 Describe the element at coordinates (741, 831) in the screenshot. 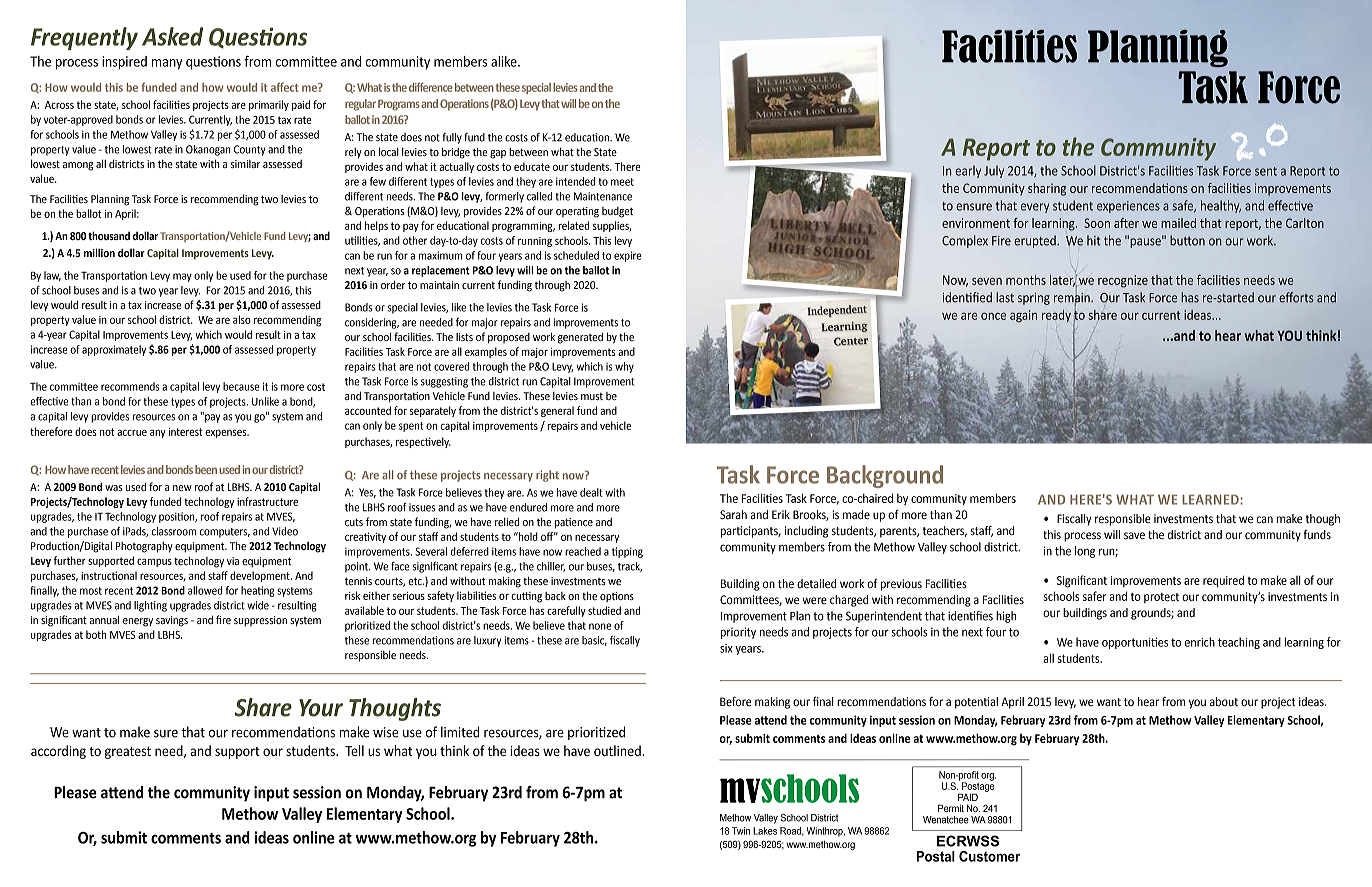

I see `Twin` at that location.
